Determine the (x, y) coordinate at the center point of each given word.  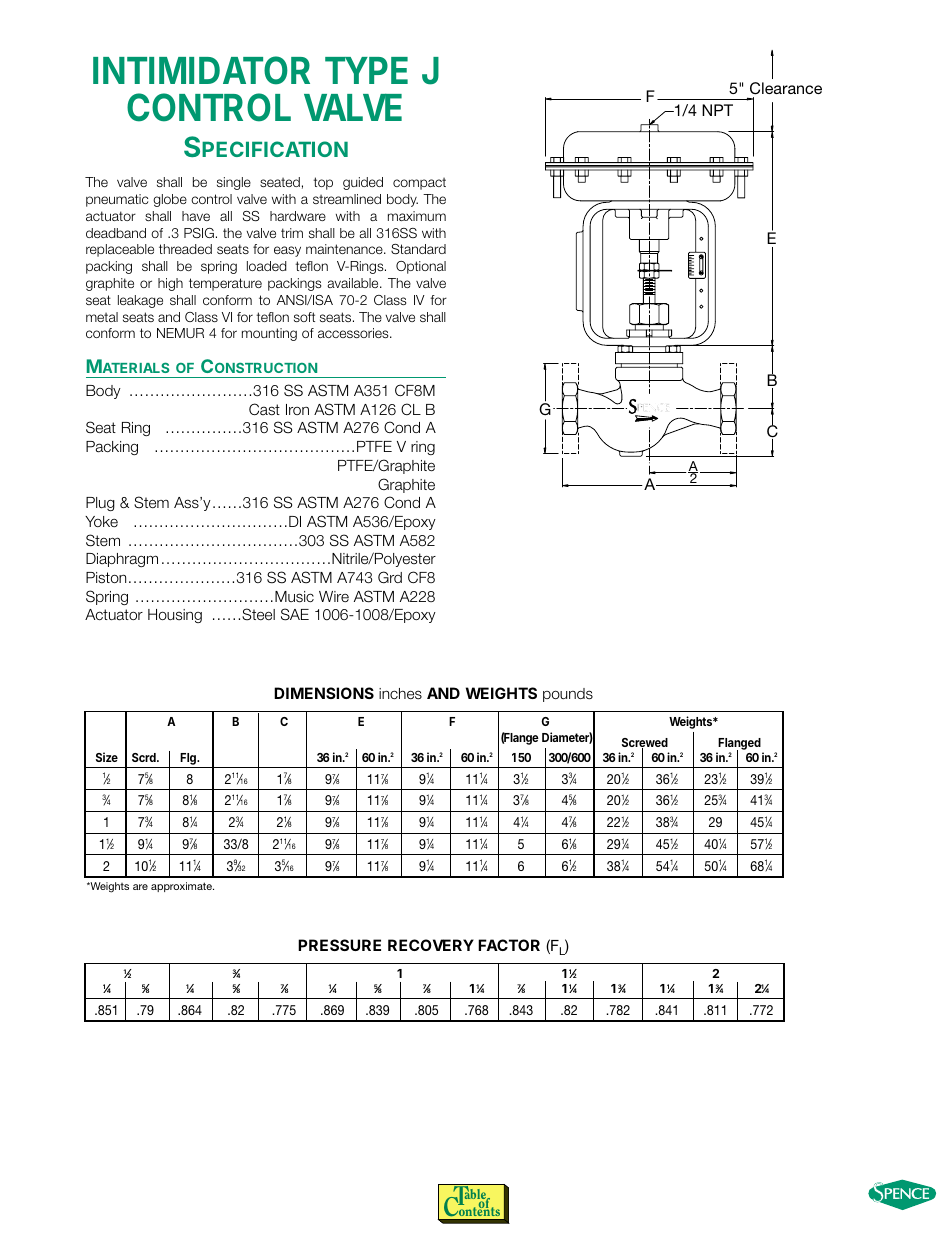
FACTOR (509, 945)
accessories (354, 333)
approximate (182, 887)
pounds (568, 695)
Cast (264, 409)
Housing (175, 616)
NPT (717, 110)
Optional (421, 267)
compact (419, 184)
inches (400, 694)
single (234, 183)
